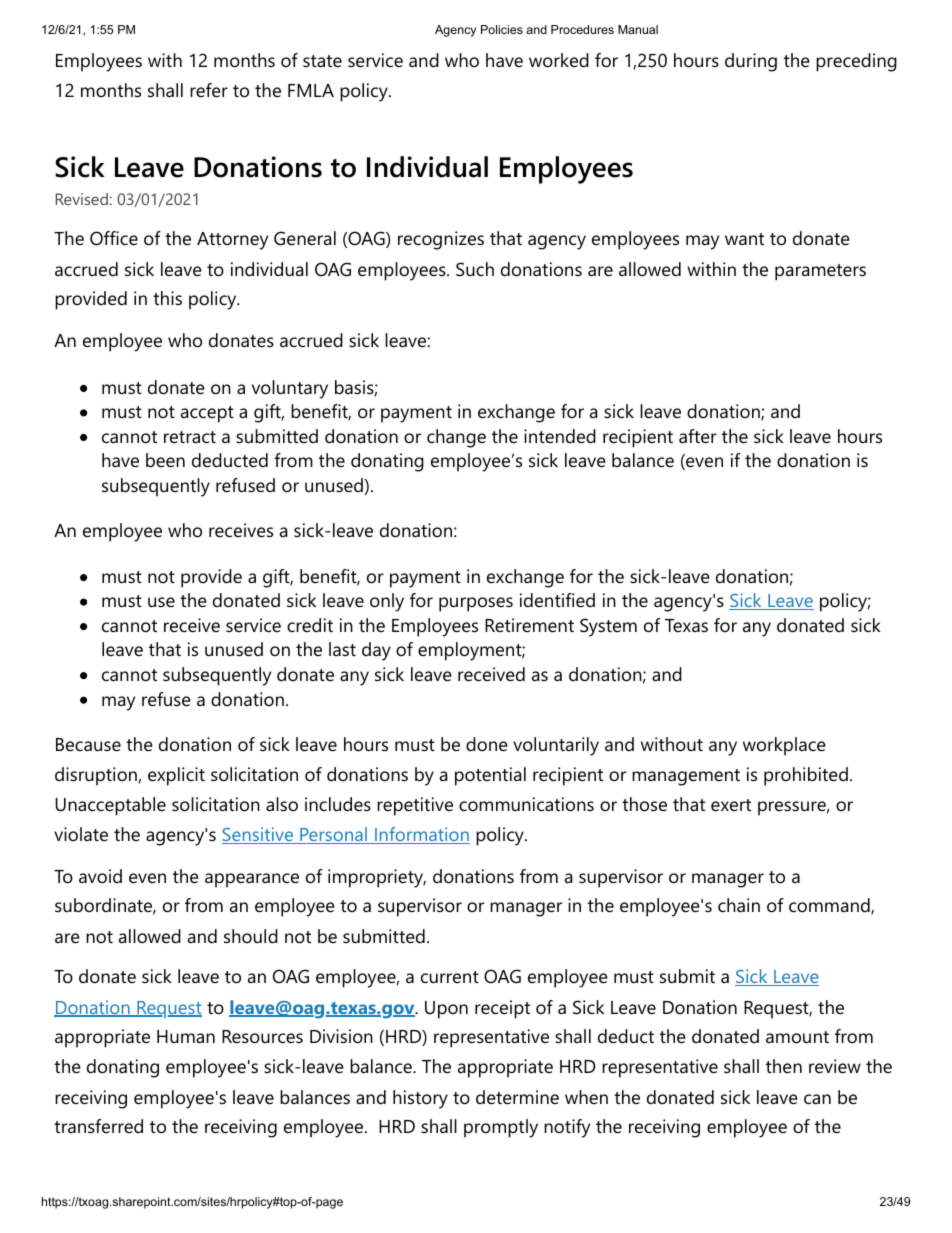 The width and height of the page is (952, 1233). What do you see at coordinates (420, 1099) in the page?
I see `history` at bounding box center [420, 1099].
